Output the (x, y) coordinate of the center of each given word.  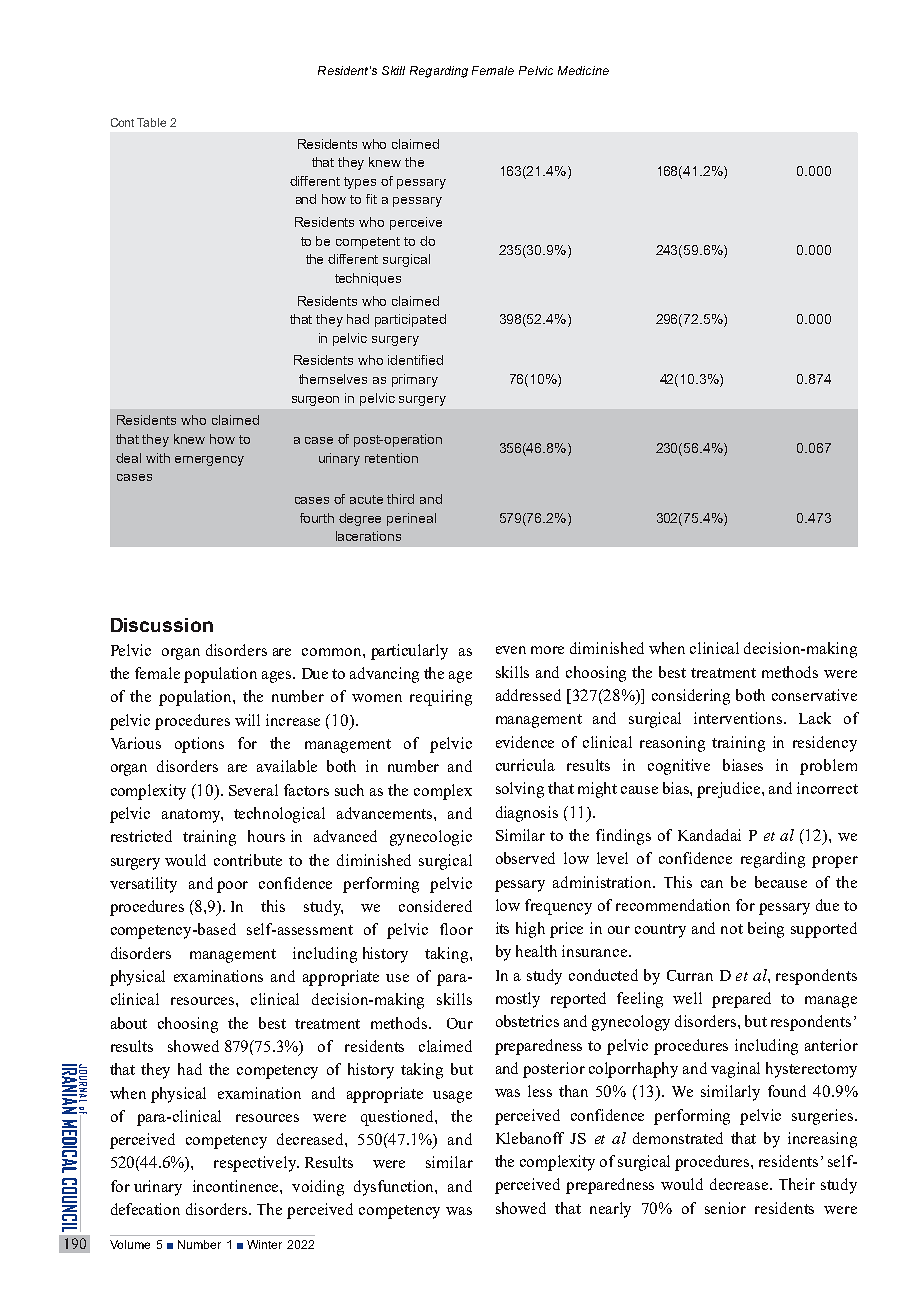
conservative (814, 695)
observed (525, 858)
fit (371, 199)
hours (266, 836)
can (712, 884)
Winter (264, 1244)
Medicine (583, 70)
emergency (209, 461)
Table (151, 122)
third (400, 499)
